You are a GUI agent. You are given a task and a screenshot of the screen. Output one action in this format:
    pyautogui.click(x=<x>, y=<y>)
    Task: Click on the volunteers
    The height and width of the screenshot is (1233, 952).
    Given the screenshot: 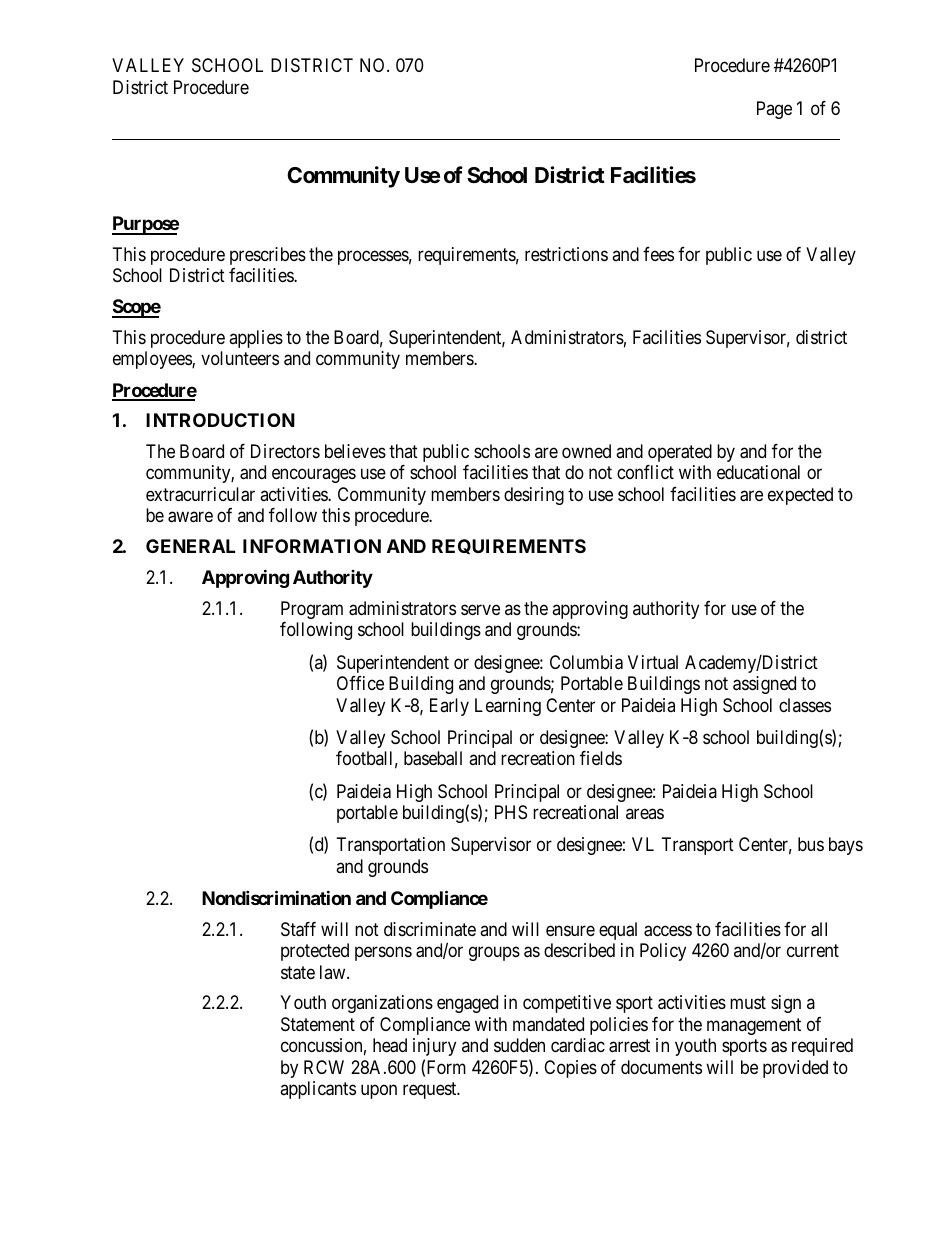 What is the action you would take?
    pyautogui.click(x=240, y=358)
